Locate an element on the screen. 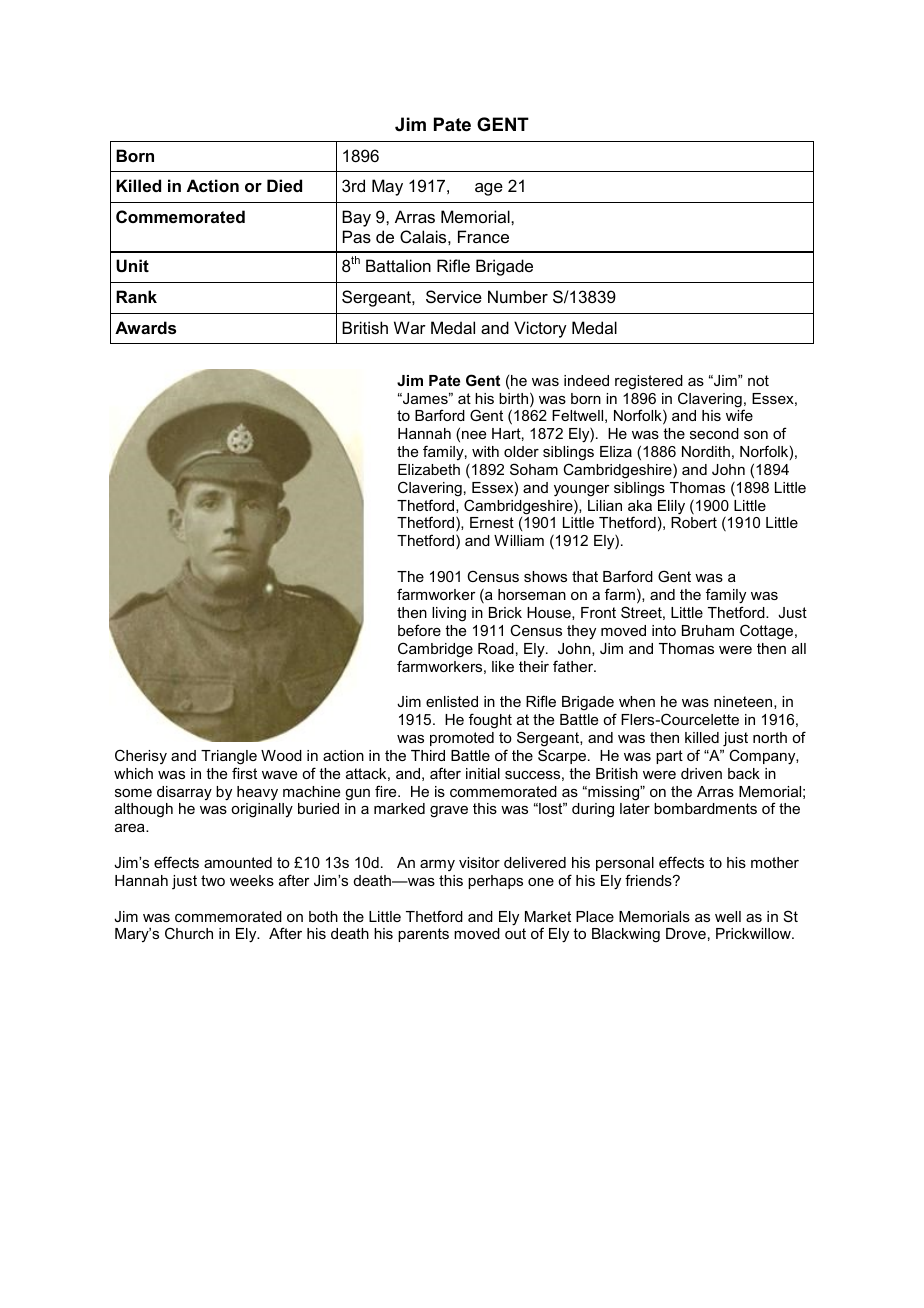 The image size is (924, 1308). Died is located at coordinates (284, 185).
